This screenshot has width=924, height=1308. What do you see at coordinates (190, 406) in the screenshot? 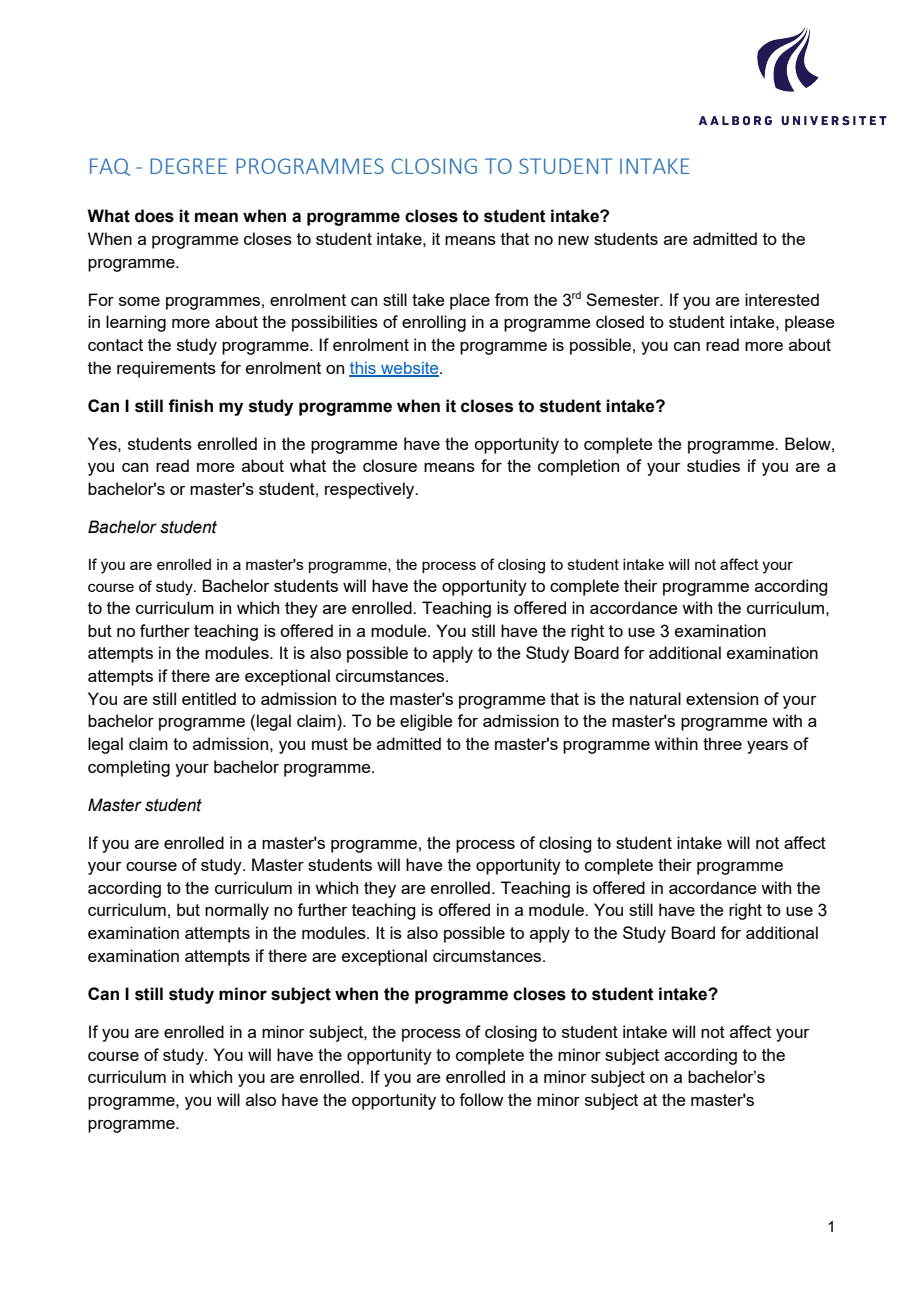
I see `finish` at bounding box center [190, 406].
